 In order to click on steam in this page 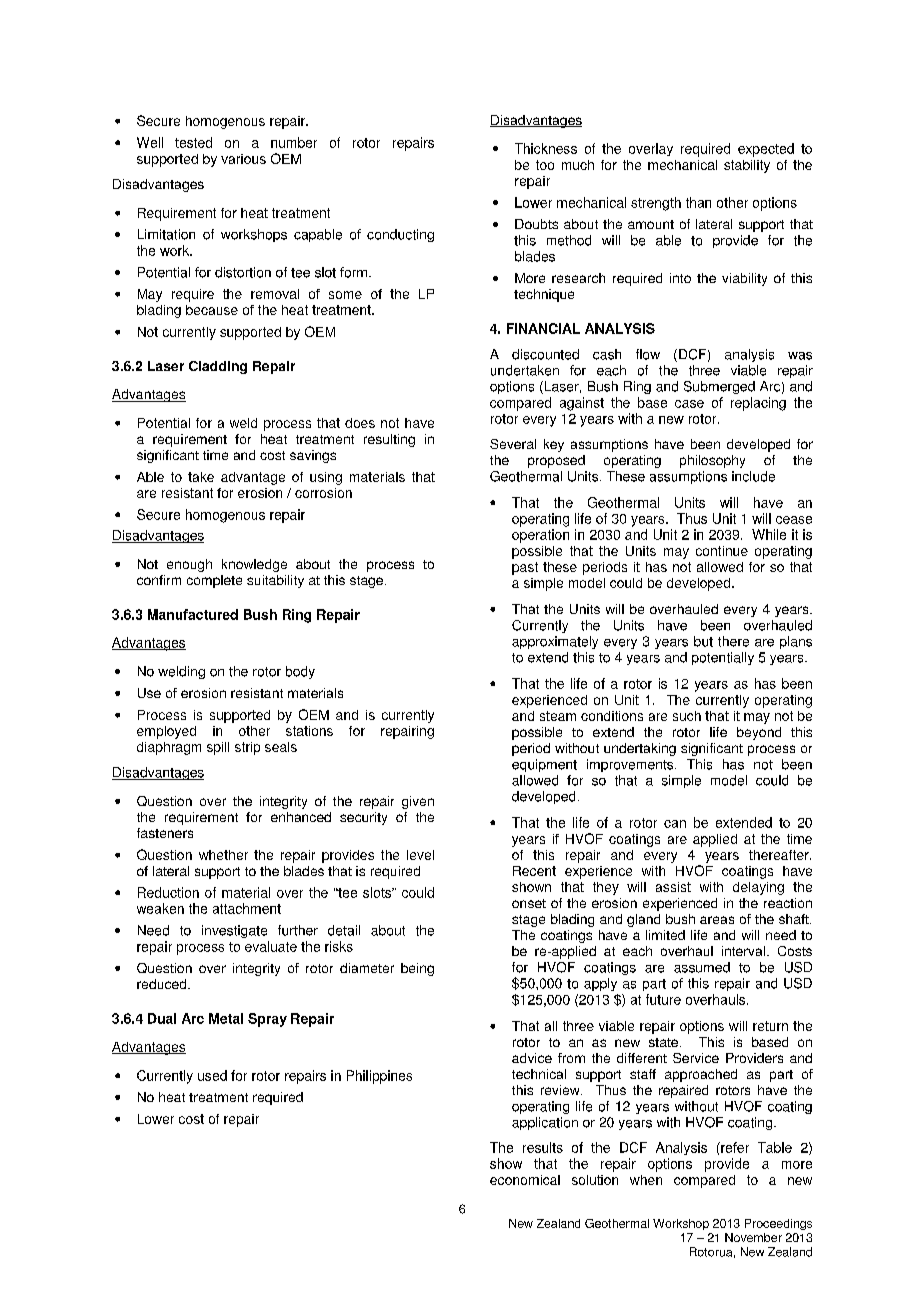, I will do `click(558, 716)`.
